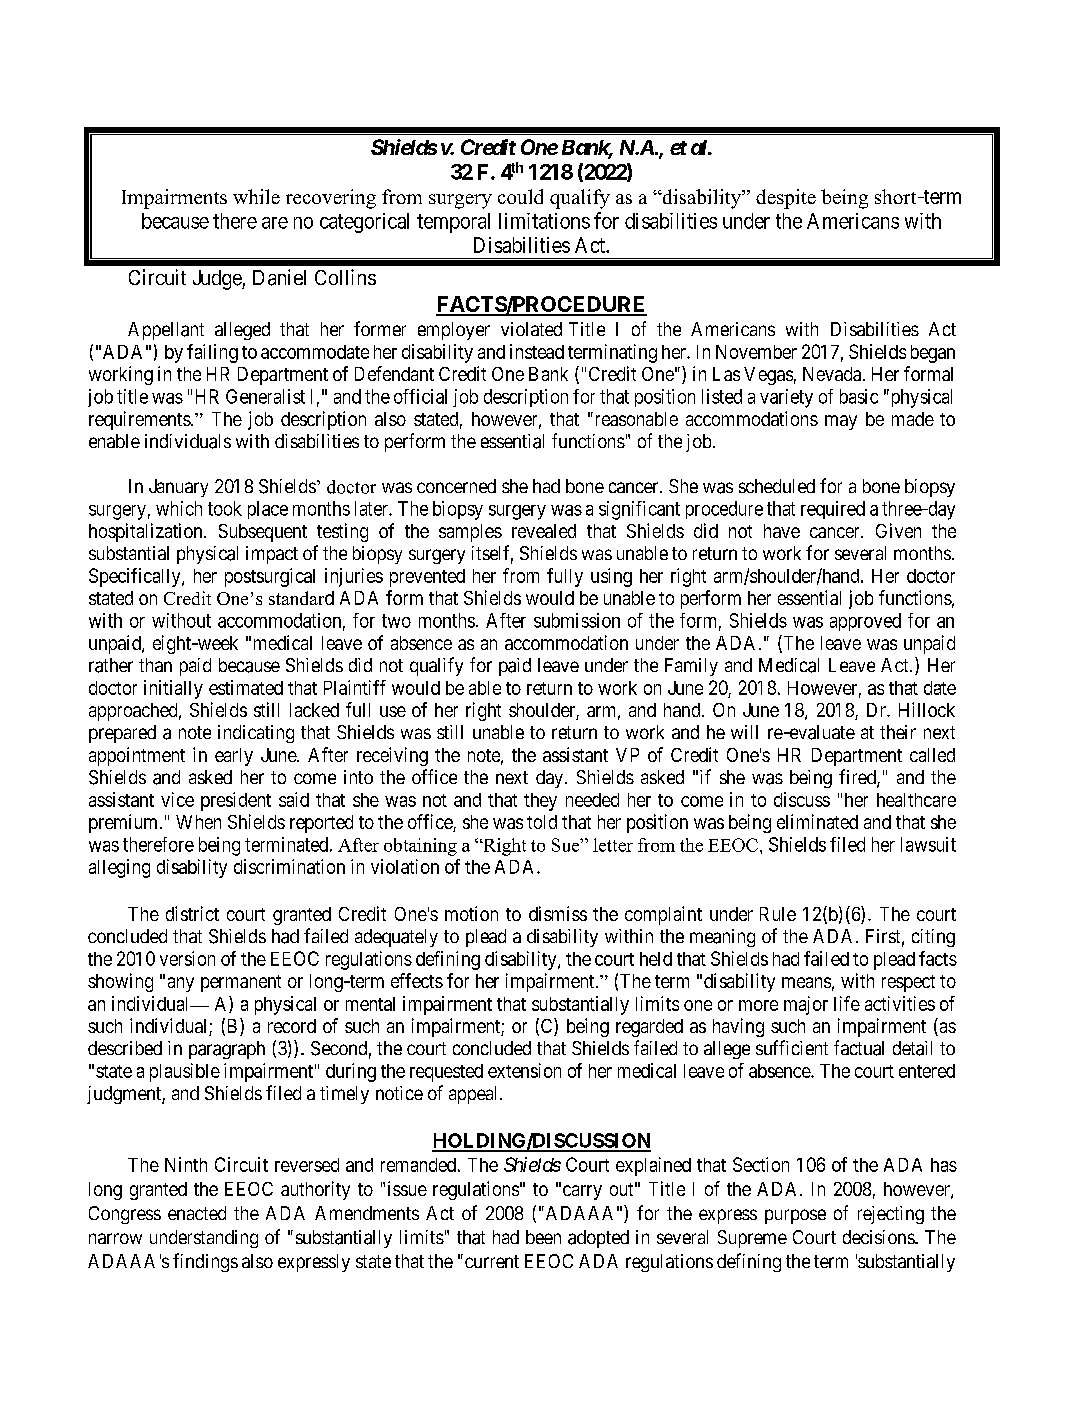  Describe the element at coordinates (778, 914) in the screenshot. I see `Rule` at that location.
